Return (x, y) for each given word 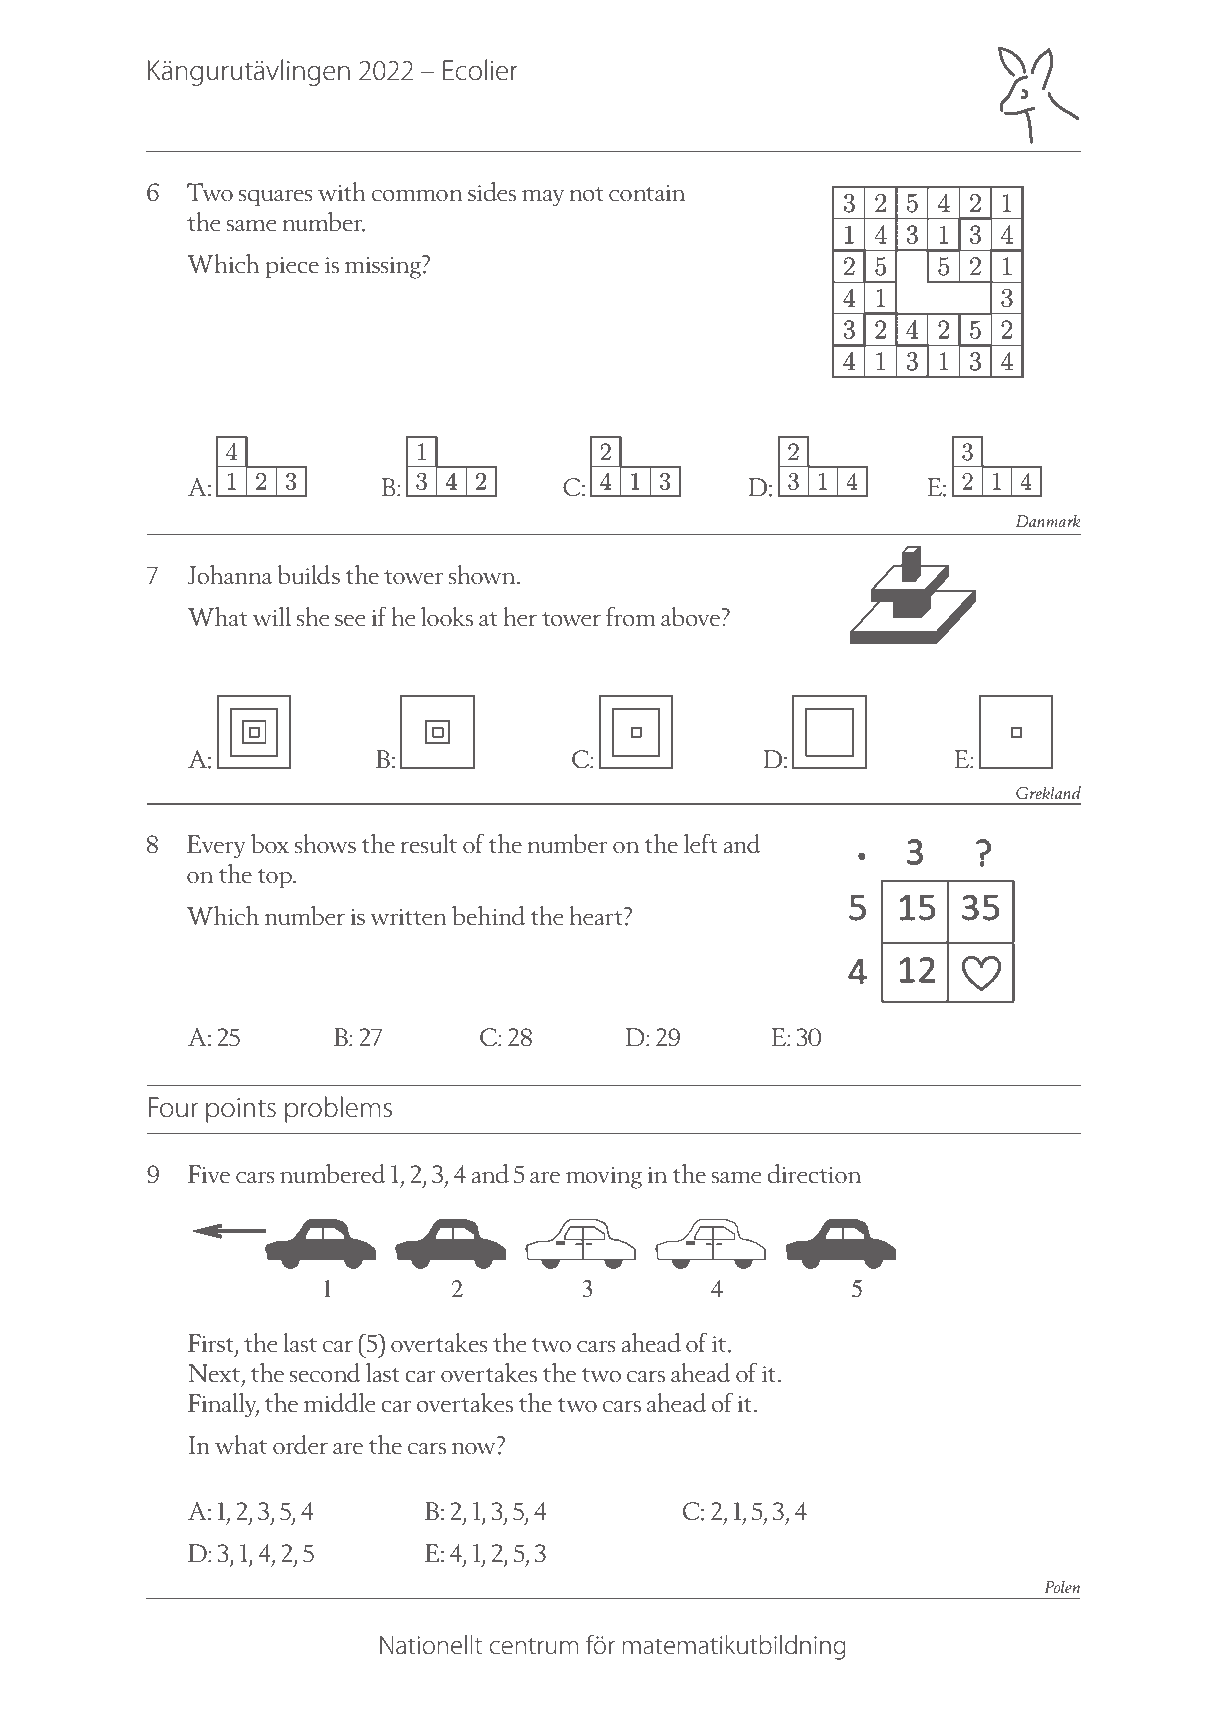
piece (292, 267)
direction (814, 1173)
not (586, 194)
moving (604, 1178)
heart (597, 915)
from (630, 616)
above (690, 617)
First (212, 1344)
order (300, 1444)
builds (308, 574)
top (275, 878)
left (701, 843)
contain (647, 193)
